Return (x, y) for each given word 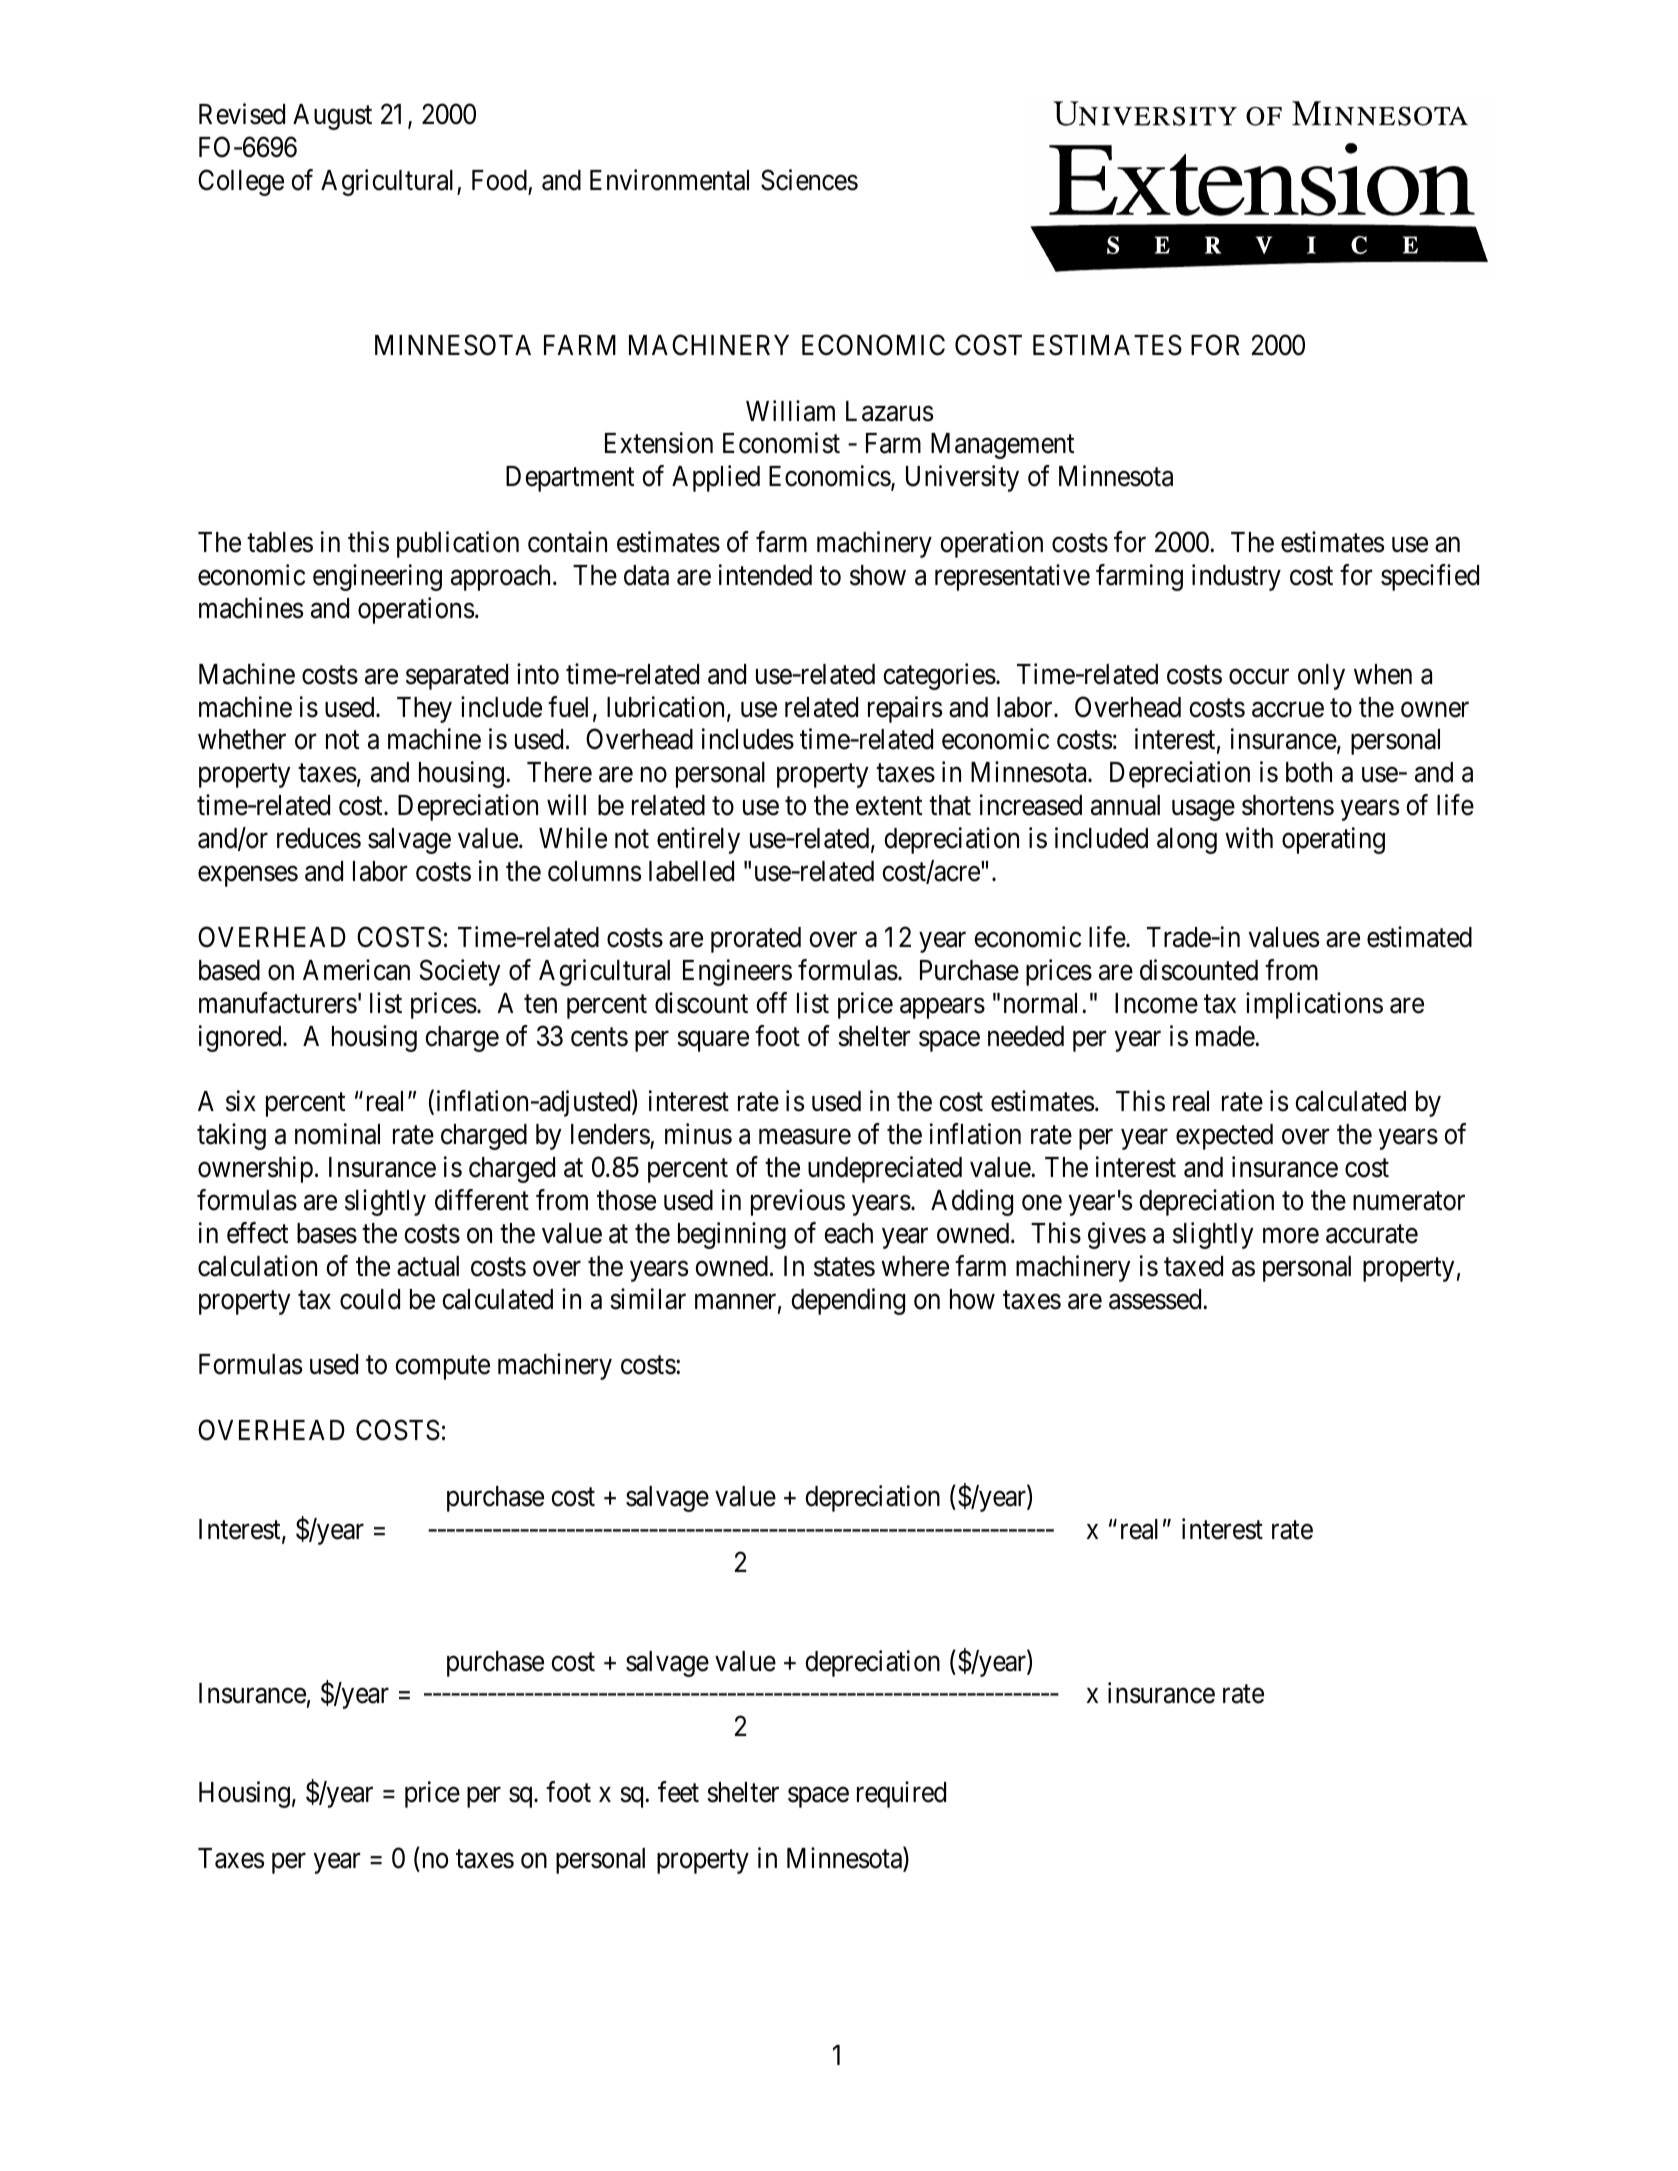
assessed (1156, 1299)
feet (678, 1792)
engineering (377, 577)
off (771, 1003)
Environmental (669, 180)
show (878, 575)
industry (1236, 577)
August (332, 117)
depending (848, 1301)
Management (1002, 446)
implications (1314, 1005)
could (370, 1299)
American (356, 970)
